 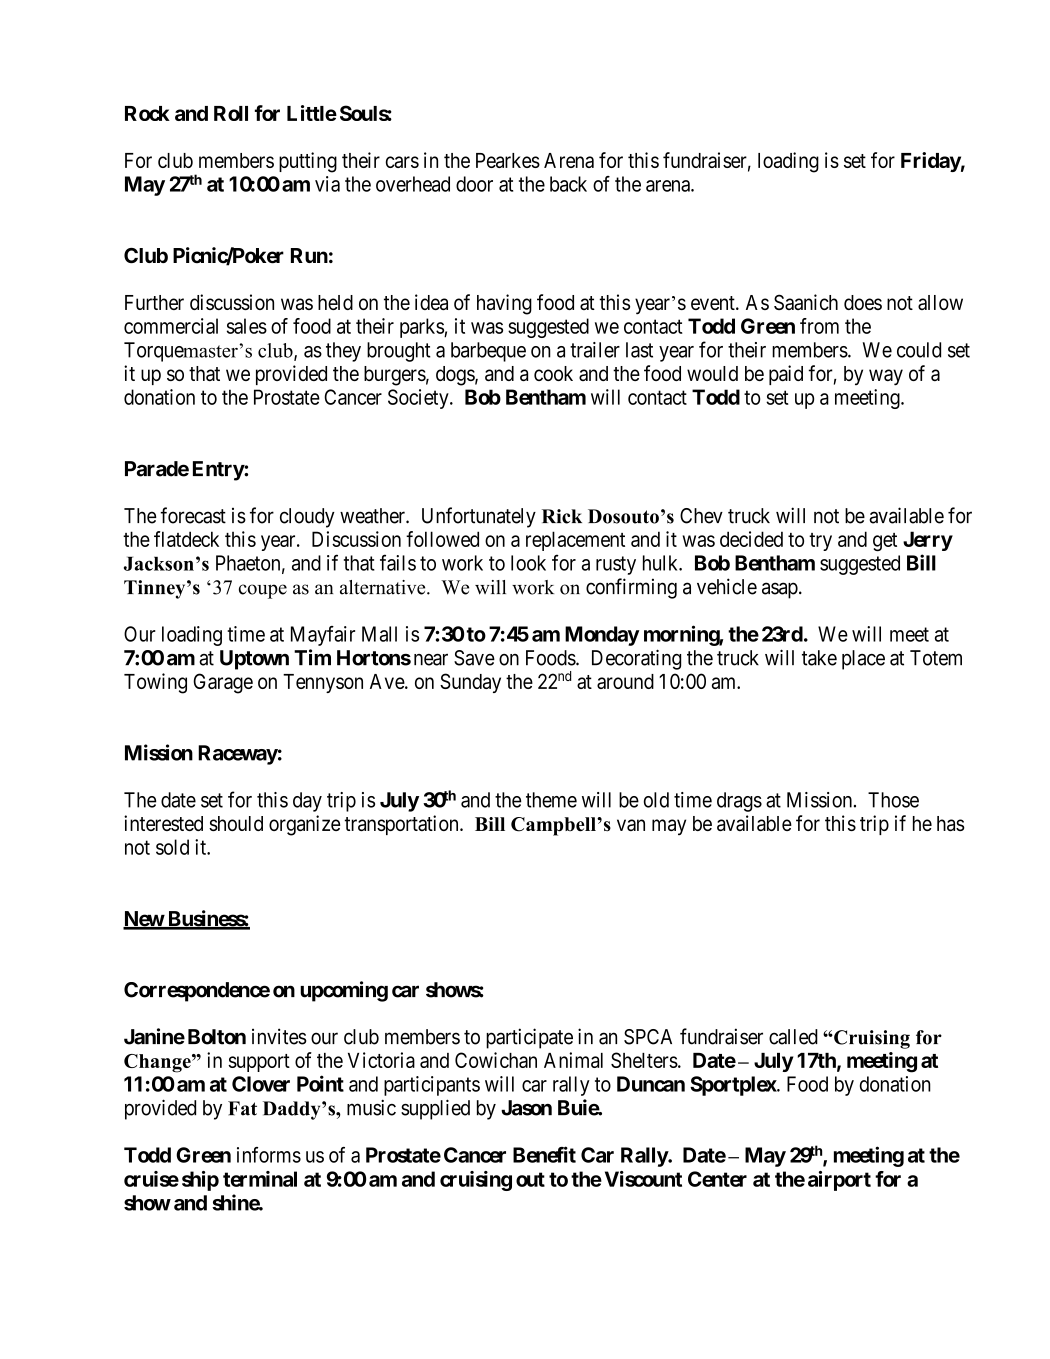 I want to click on terminal, so click(x=260, y=1179).
